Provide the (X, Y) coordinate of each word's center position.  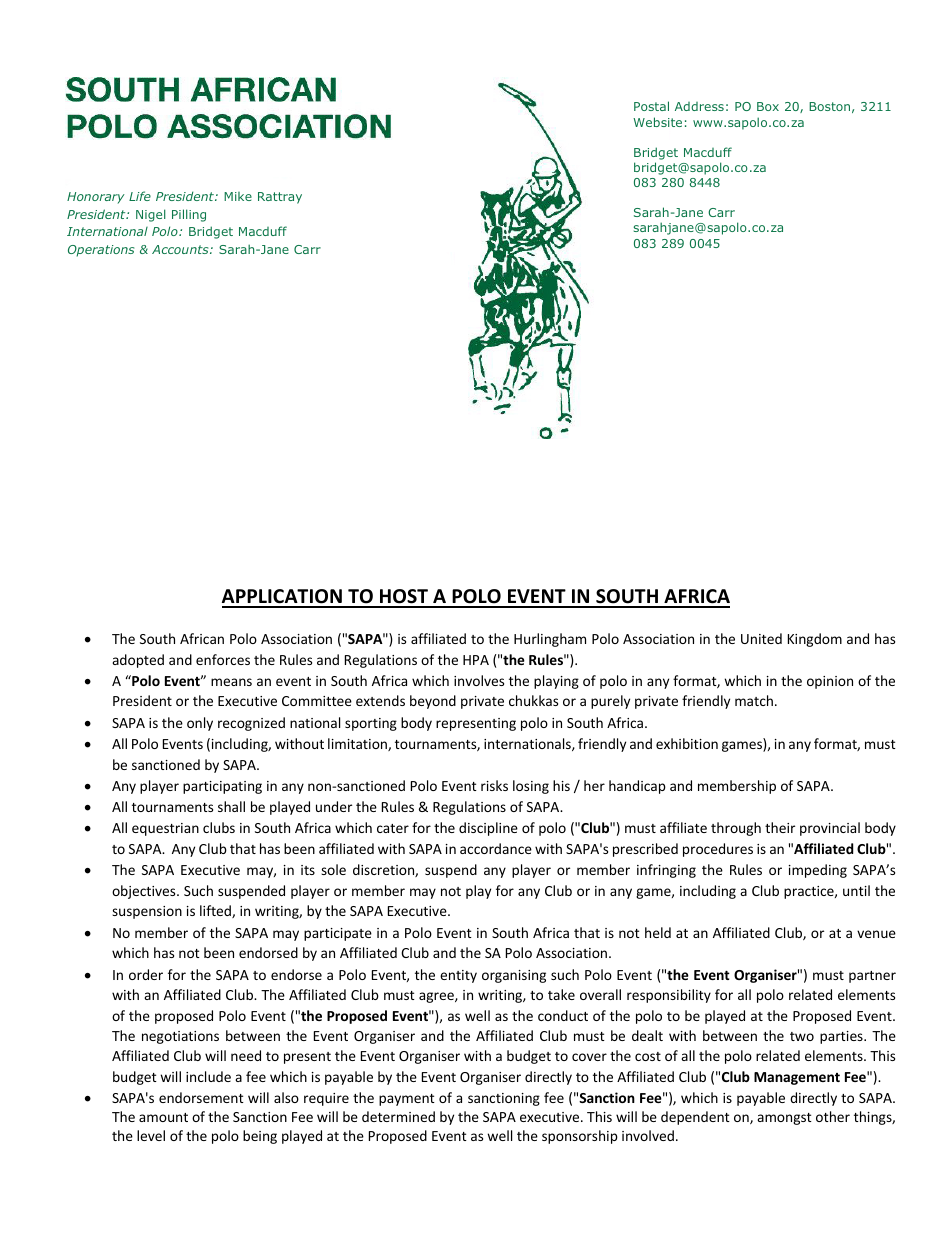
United (761, 638)
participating (222, 787)
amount (163, 1117)
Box (768, 106)
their (780, 827)
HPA (476, 660)
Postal (651, 106)
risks (494, 785)
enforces (223, 659)
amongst (784, 1119)
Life (140, 196)
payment (407, 1100)
